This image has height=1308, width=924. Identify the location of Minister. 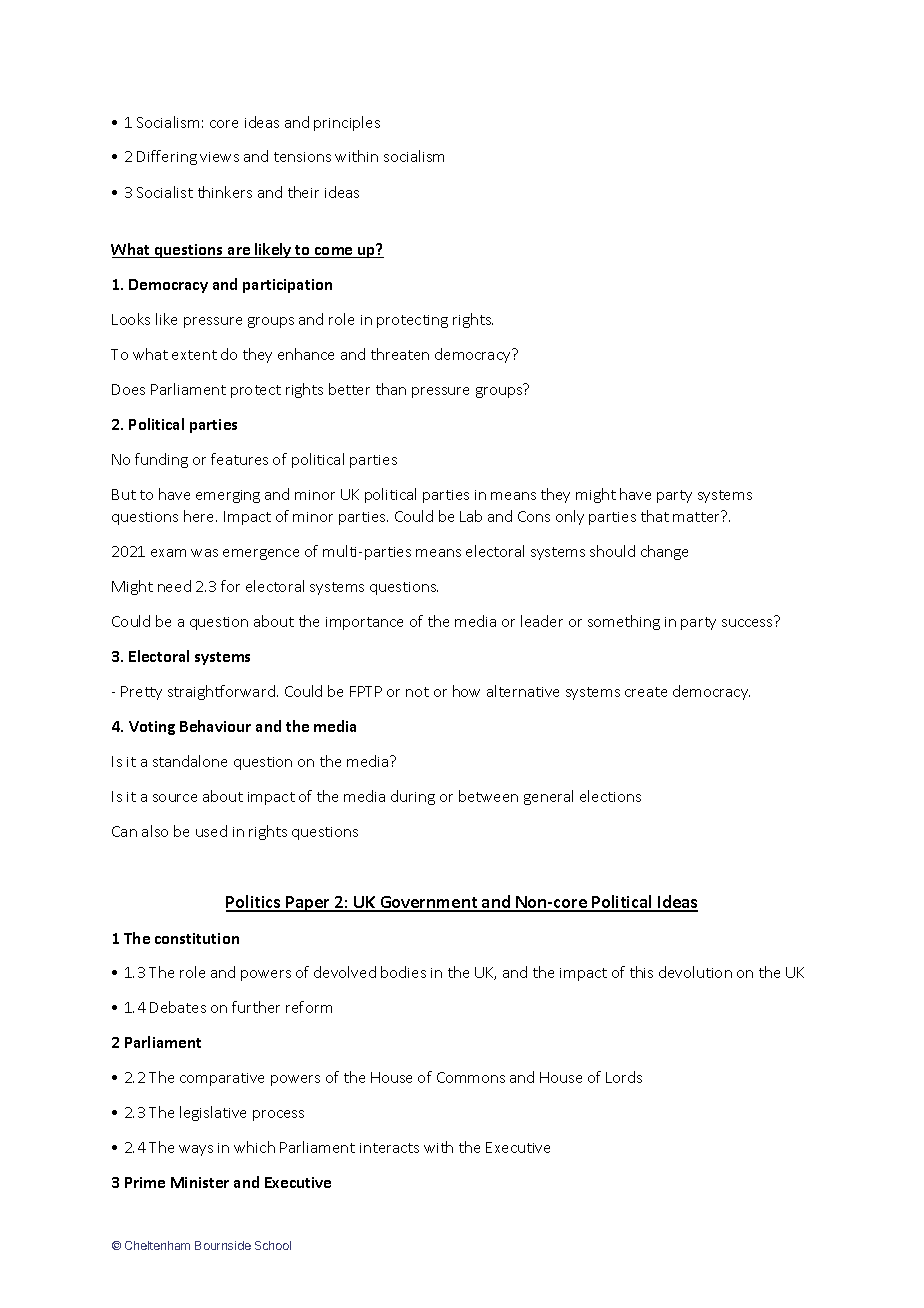
(200, 1182).
